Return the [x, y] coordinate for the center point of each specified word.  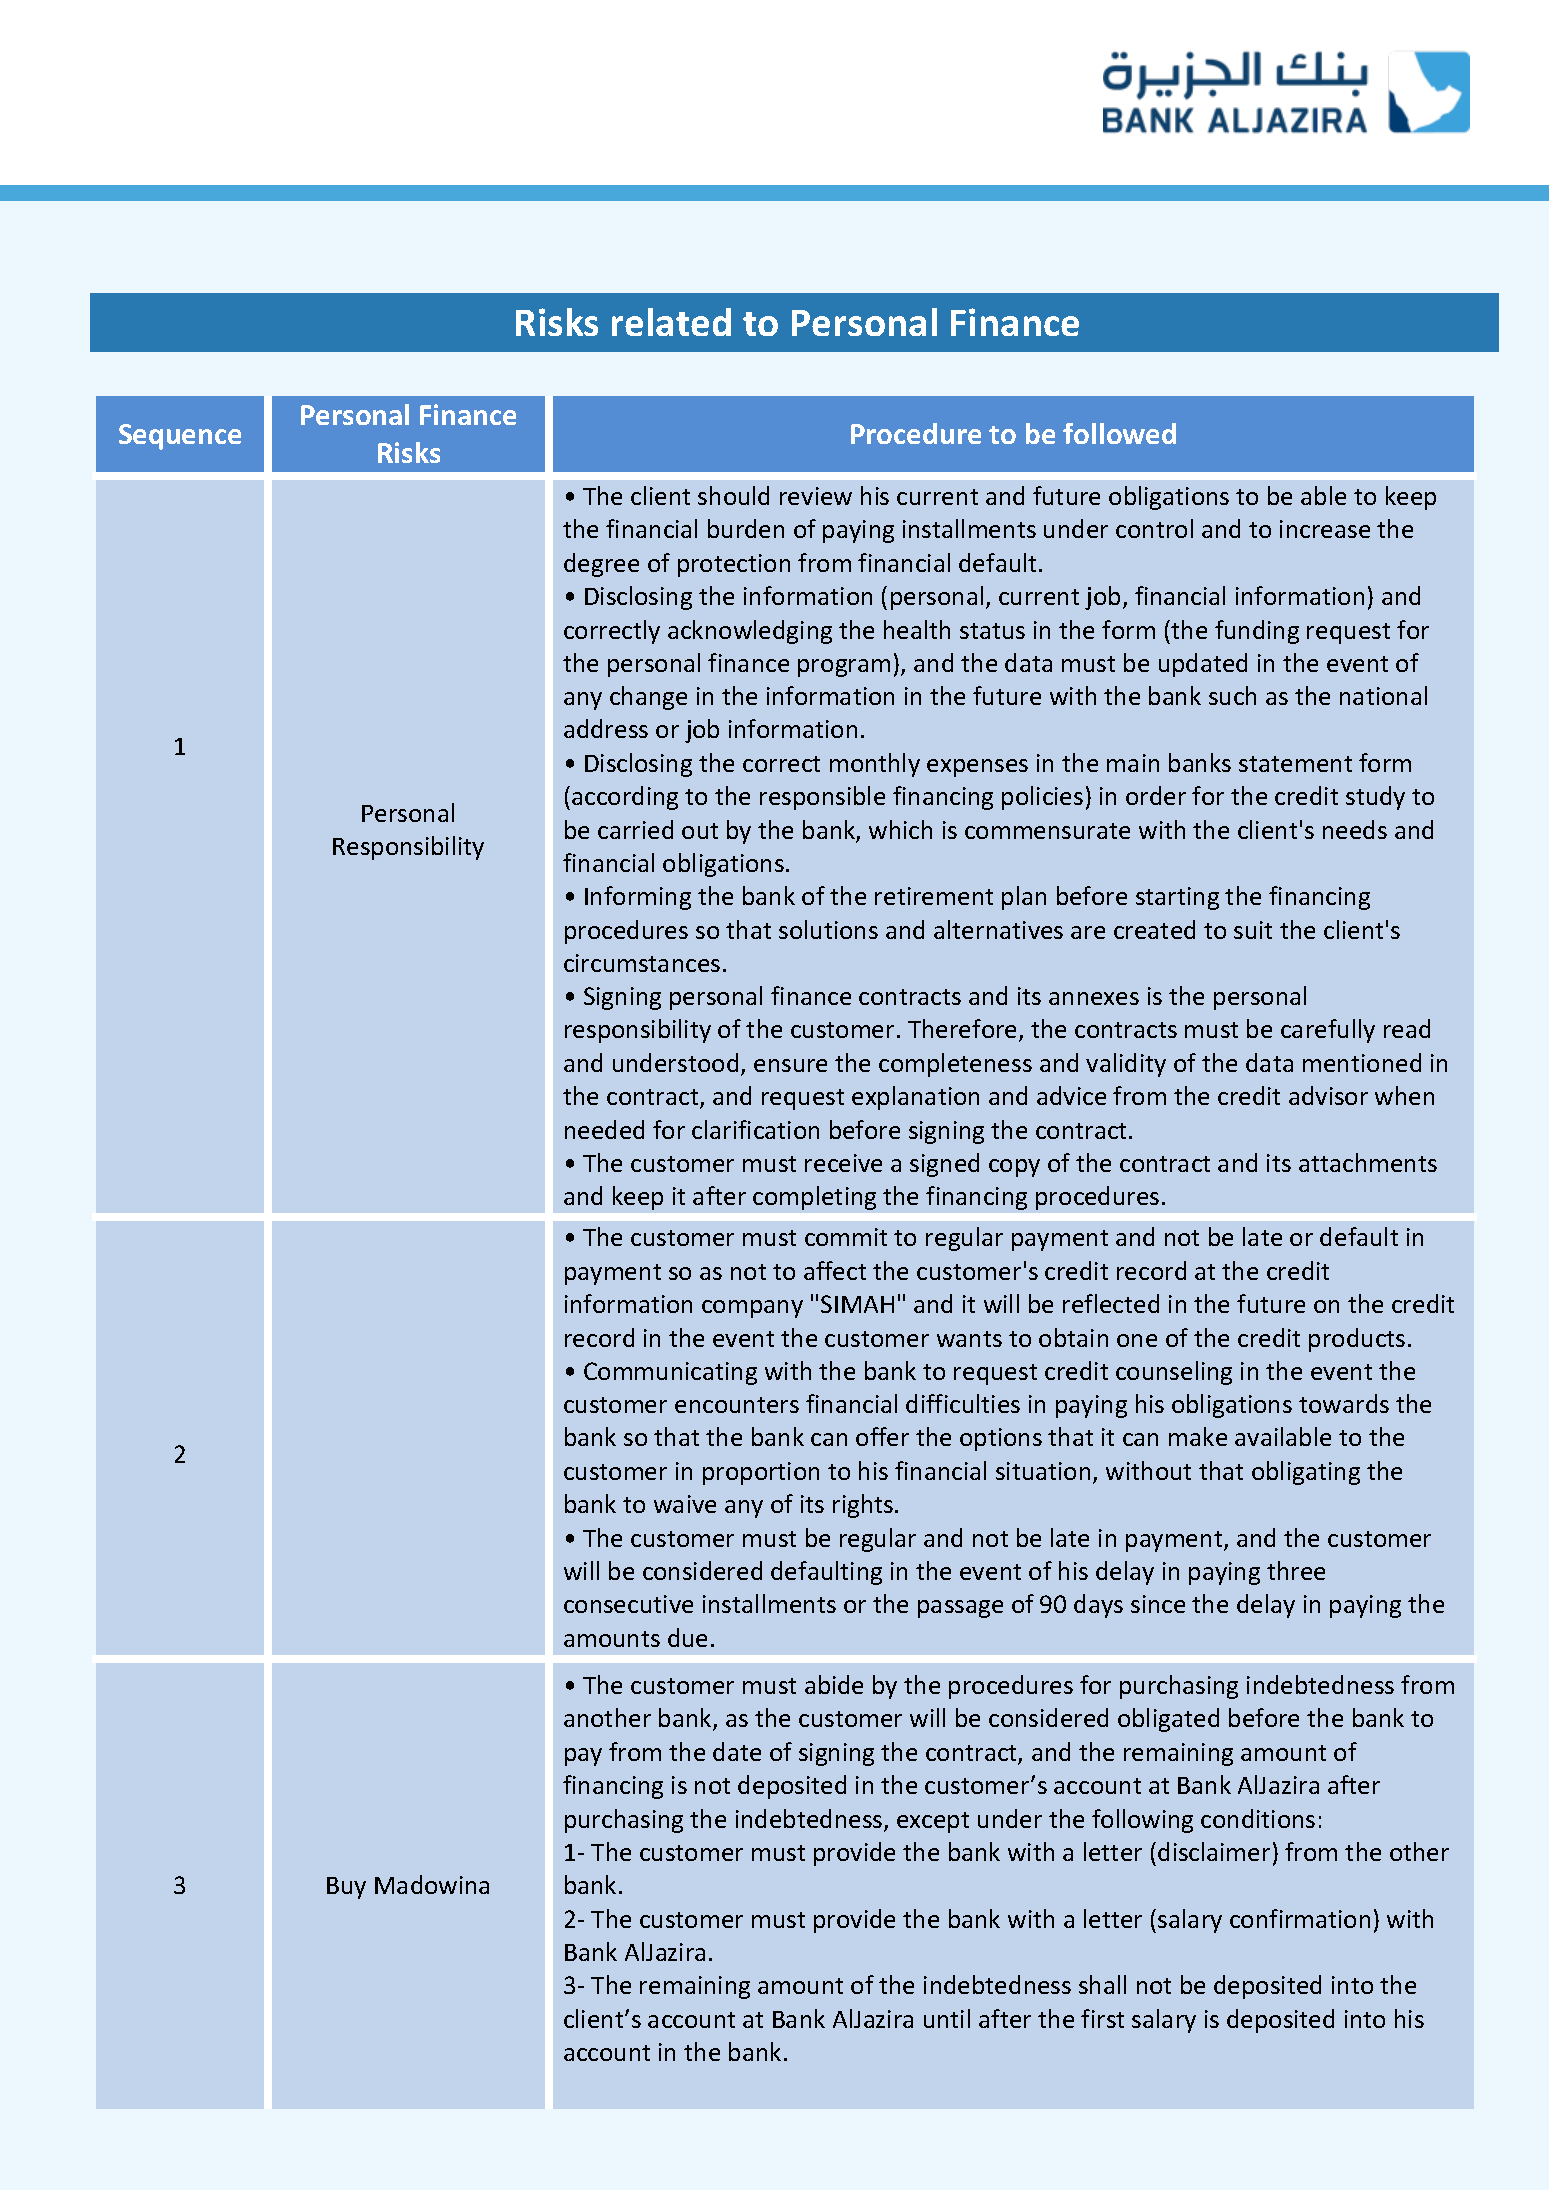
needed [604, 1129]
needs [1355, 829]
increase [1325, 529]
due [687, 1637]
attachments [1368, 1162]
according [625, 798]
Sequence [180, 437]
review [816, 496]
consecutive [628, 1604]
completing [814, 1198]
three [1296, 1570]
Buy [346, 1888]
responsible [822, 798]
